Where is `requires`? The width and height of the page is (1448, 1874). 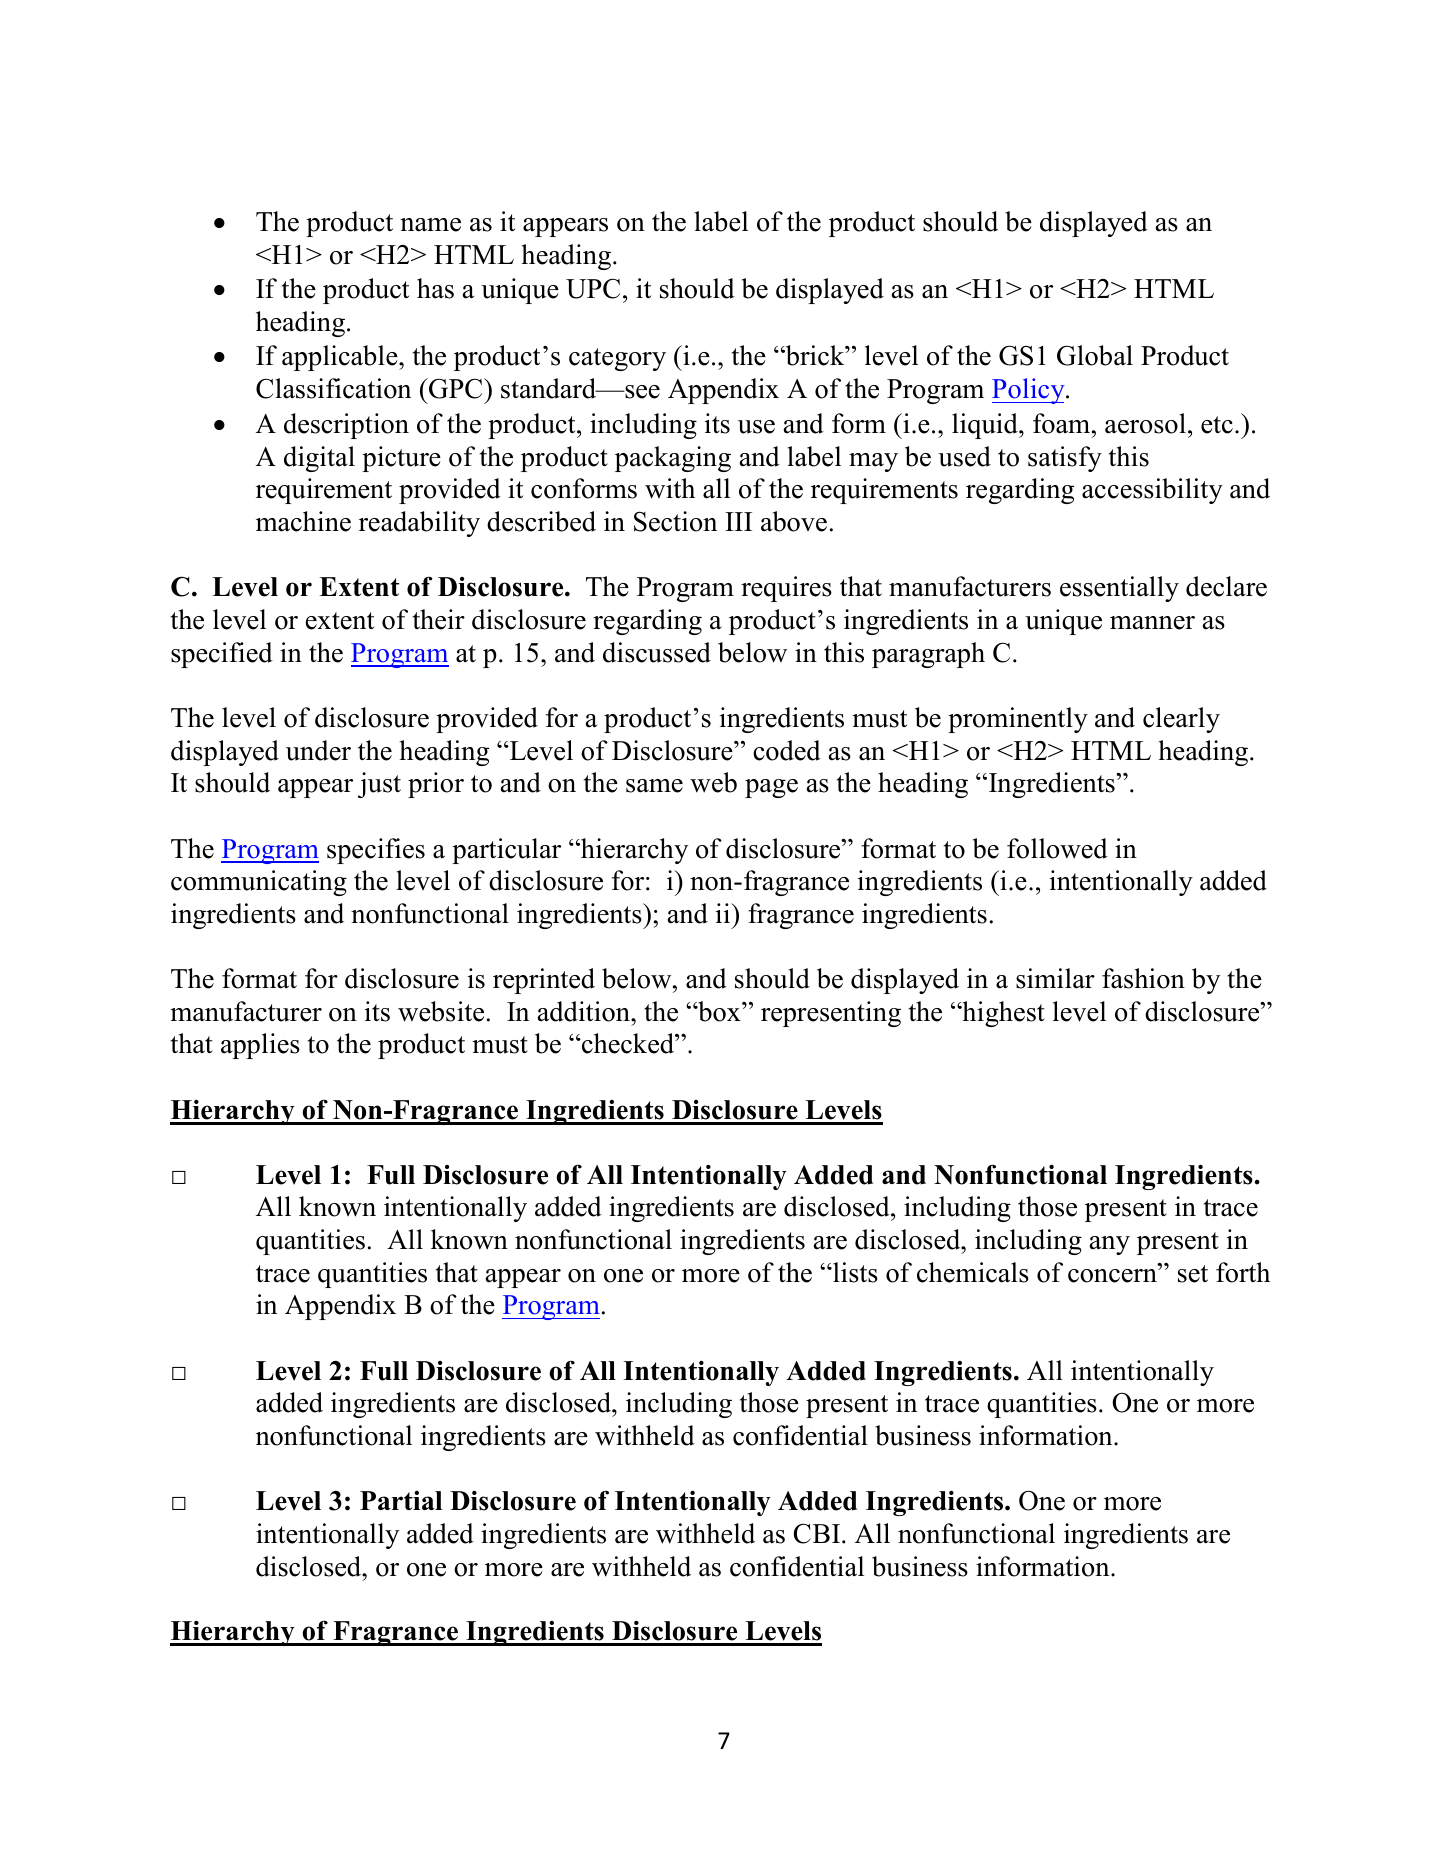
requires is located at coordinates (786, 589).
